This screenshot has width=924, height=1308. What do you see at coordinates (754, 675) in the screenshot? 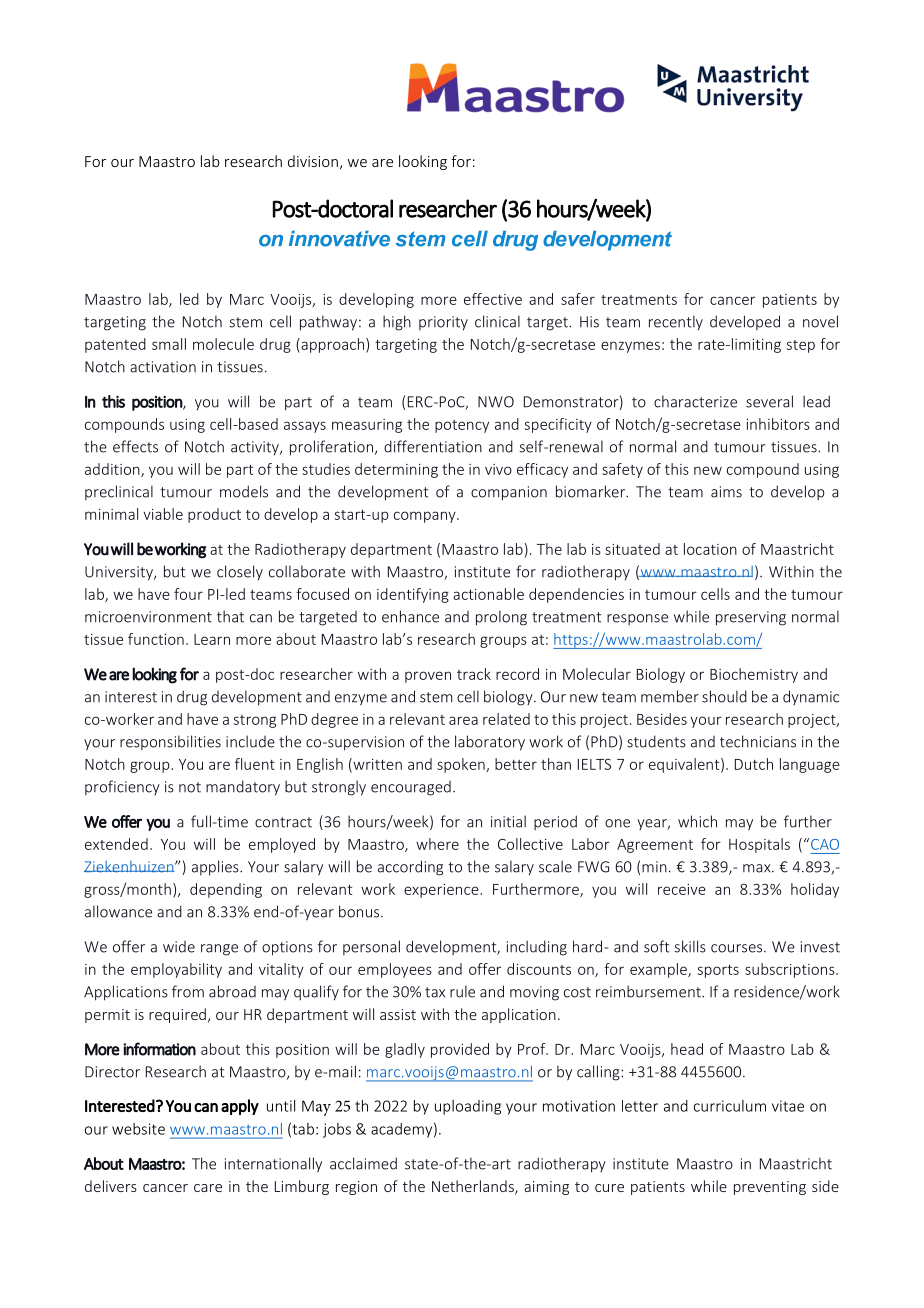
I see `Biochemistry` at bounding box center [754, 675].
